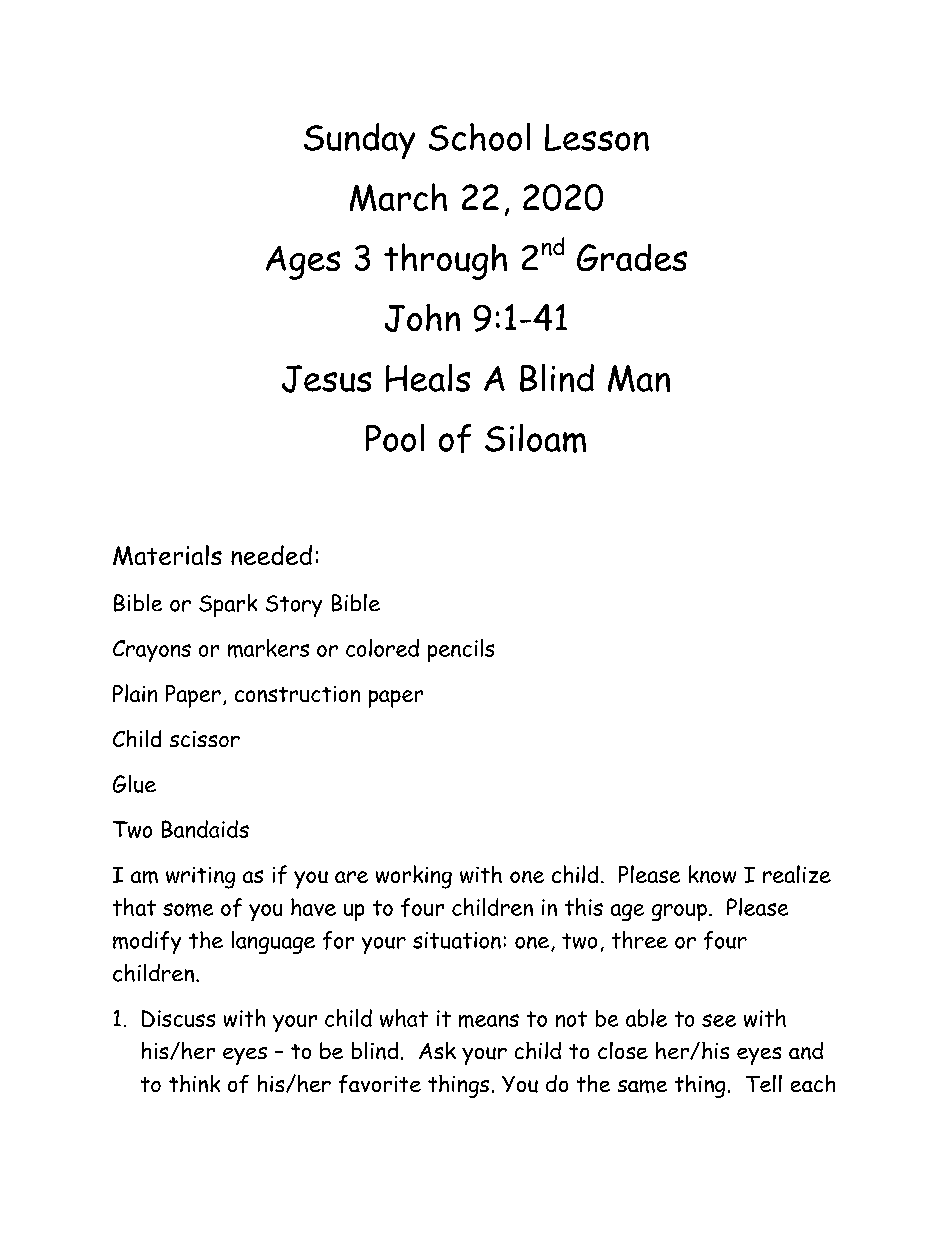 This document has height=1233, width=952. I want to click on Sunday, so click(359, 141).
